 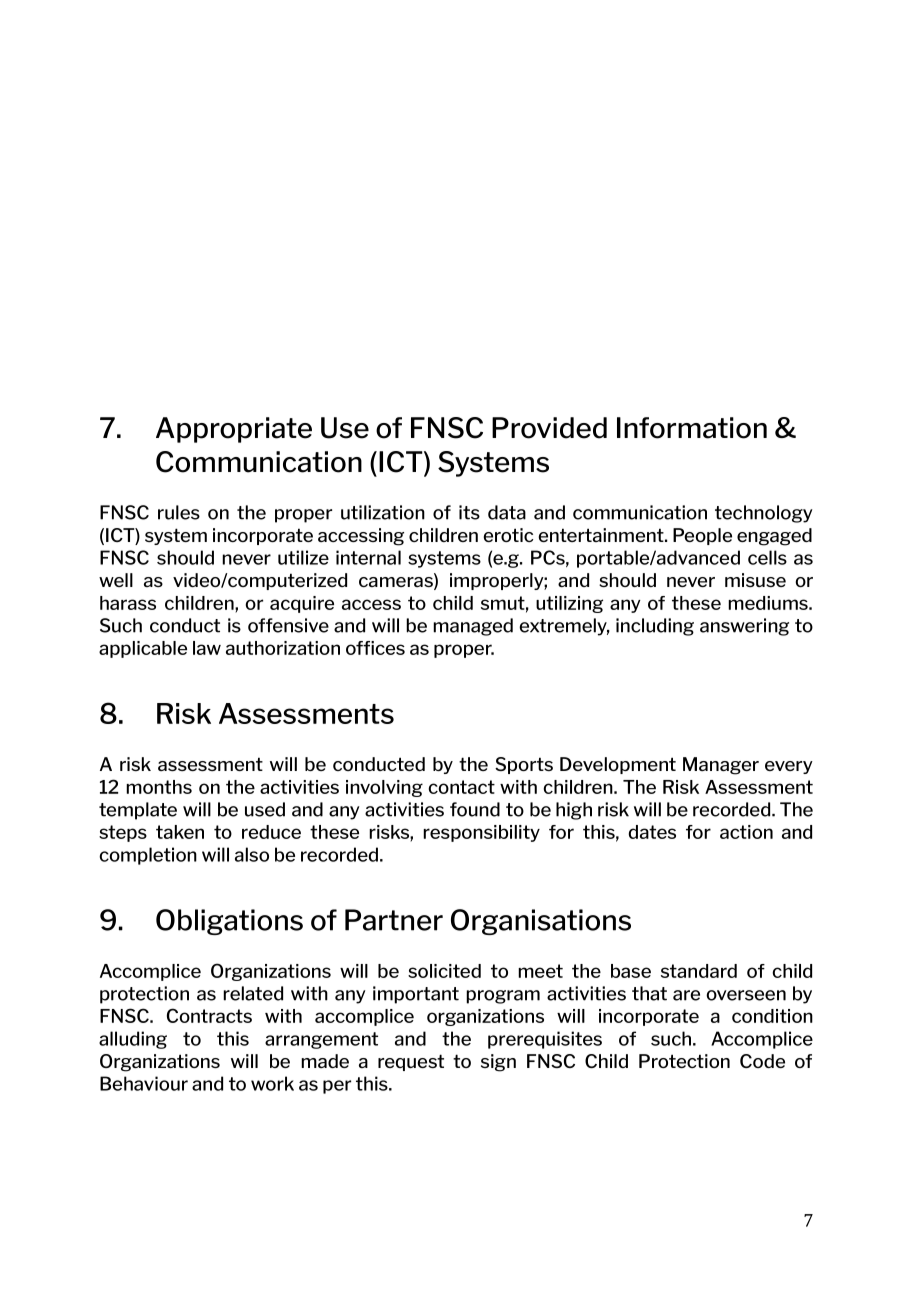 I want to click on responsibility, so click(x=481, y=833).
